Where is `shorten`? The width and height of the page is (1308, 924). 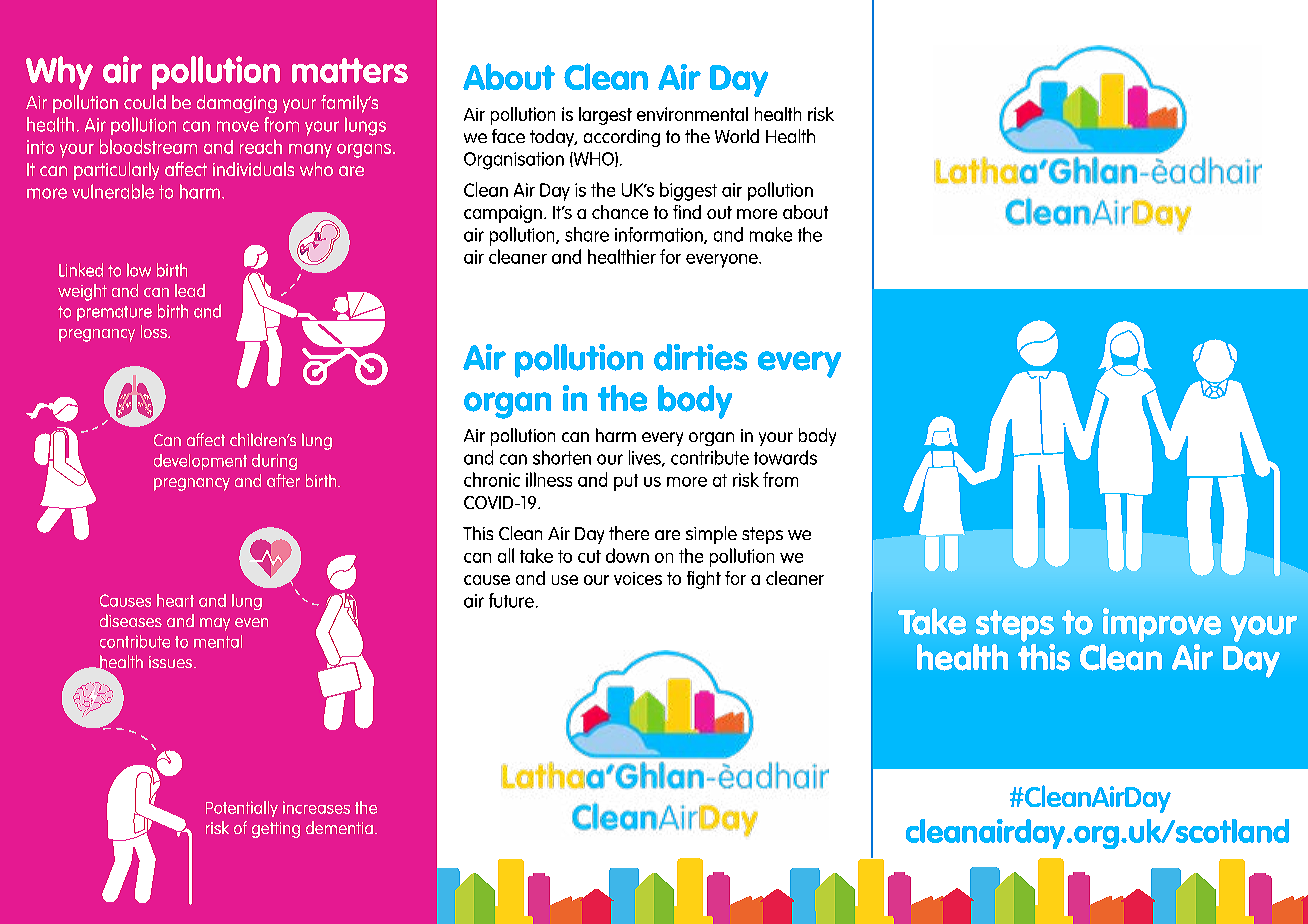
shorten is located at coordinates (562, 457).
